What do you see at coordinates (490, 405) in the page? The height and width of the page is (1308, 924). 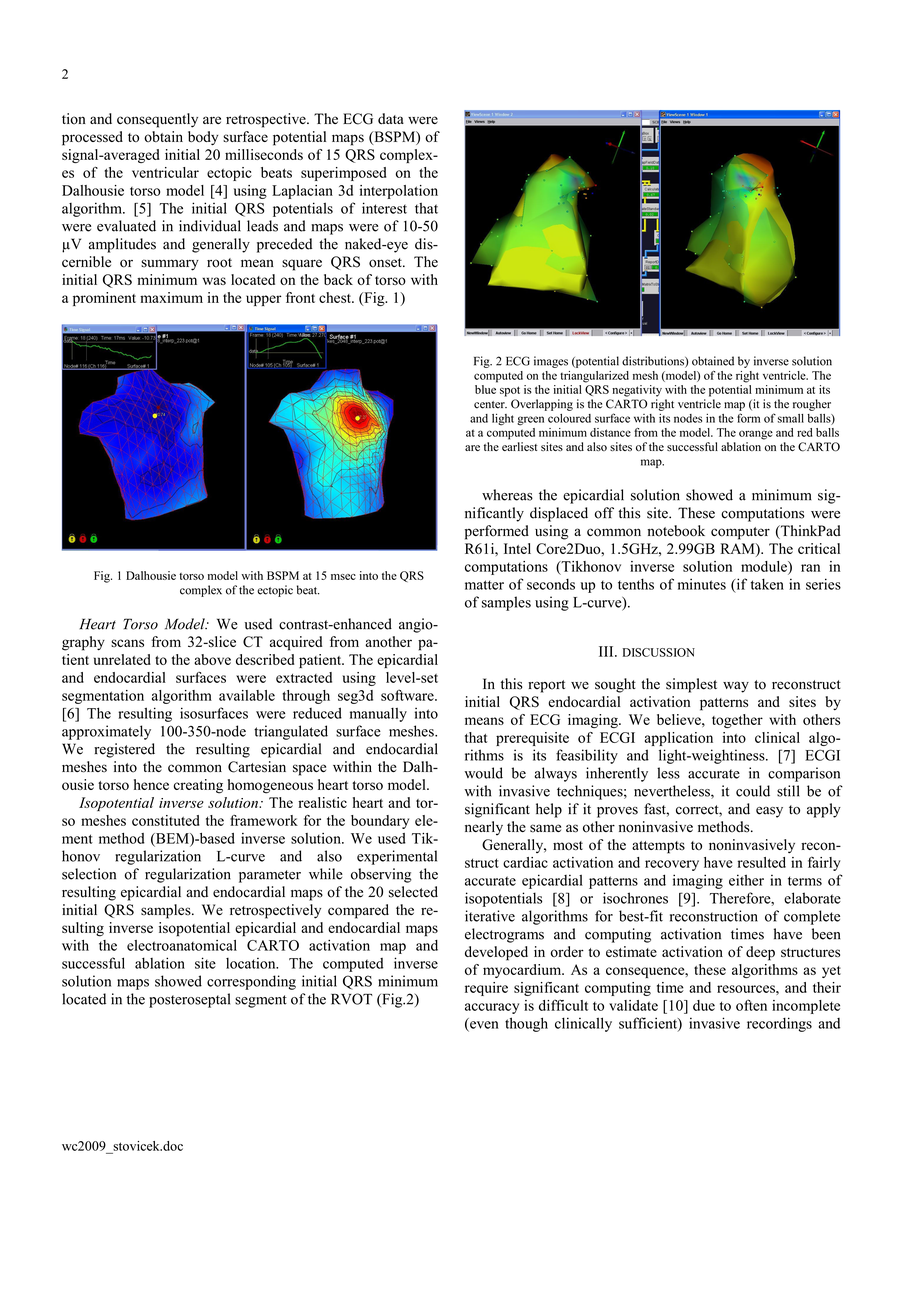 I see `center` at bounding box center [490, 405].
